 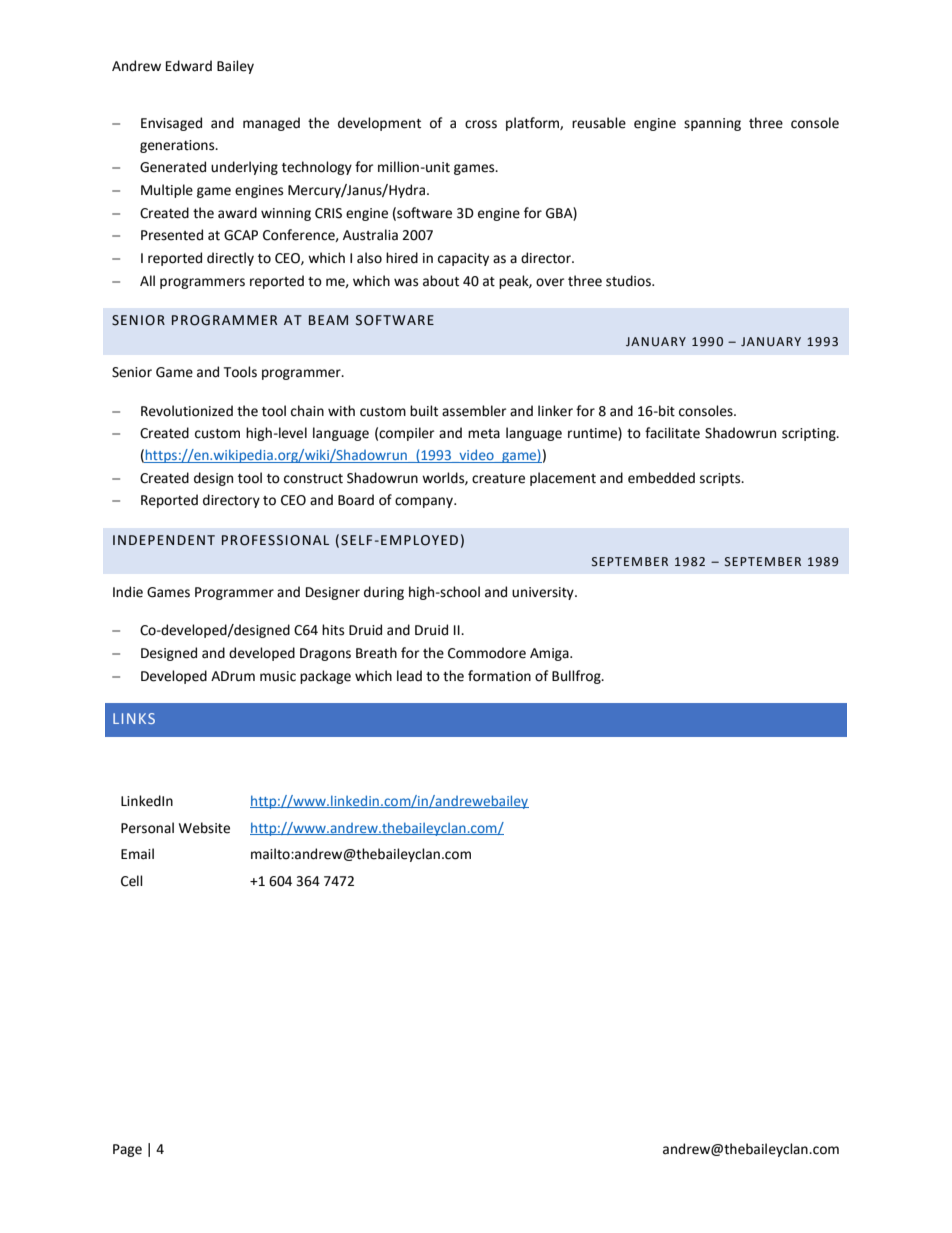 I want to click on Page, so click(x=127, y=1150).
